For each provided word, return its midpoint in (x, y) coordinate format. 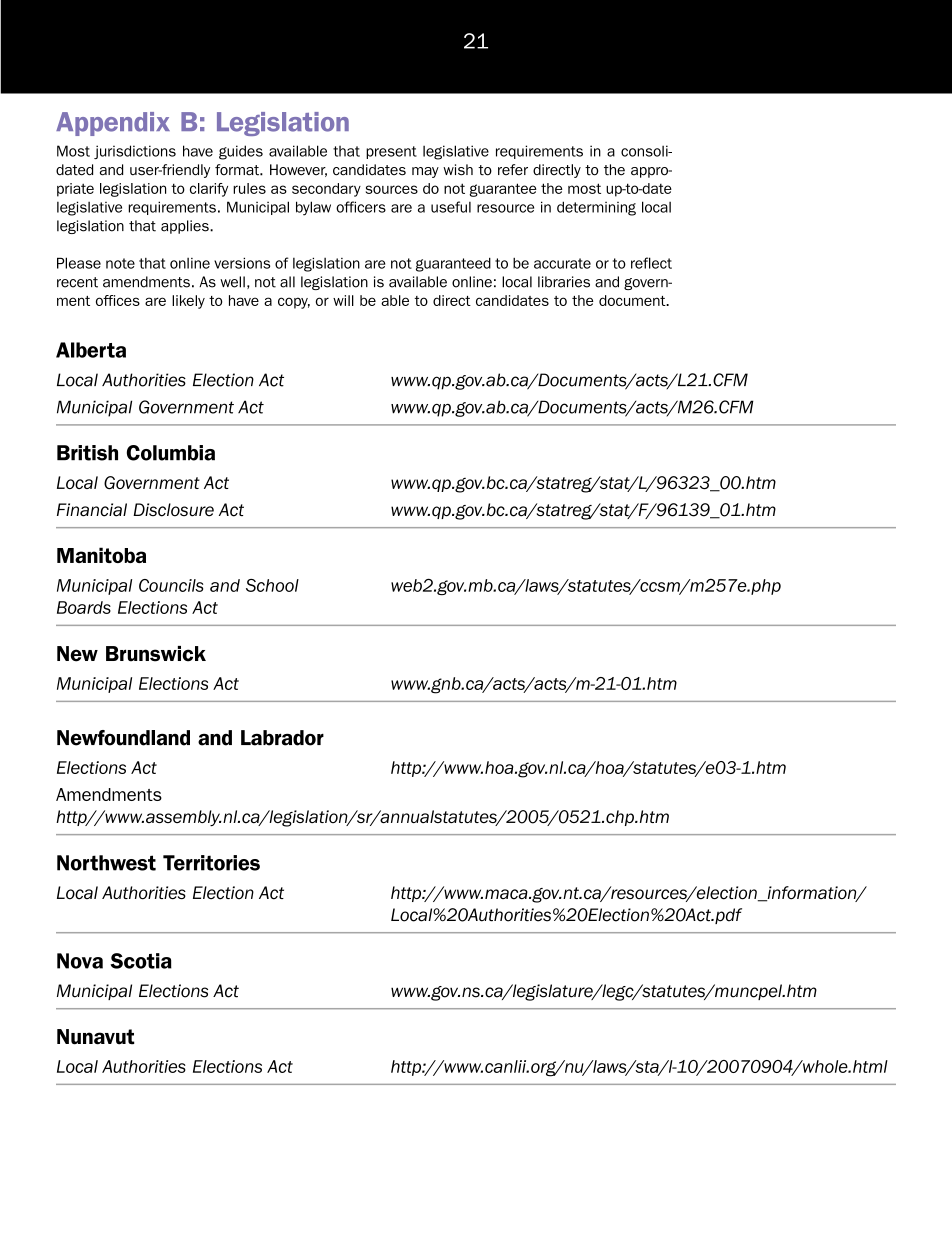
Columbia (171, 453)
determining (596, 208)
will (343, 300)
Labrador (282, 738)
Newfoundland (123, 738)
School (272, 585)
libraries (564, 282)
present (391, 152)
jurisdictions (135, 152)
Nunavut (96, 1037)
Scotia (141, 961)
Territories (211, 863)
